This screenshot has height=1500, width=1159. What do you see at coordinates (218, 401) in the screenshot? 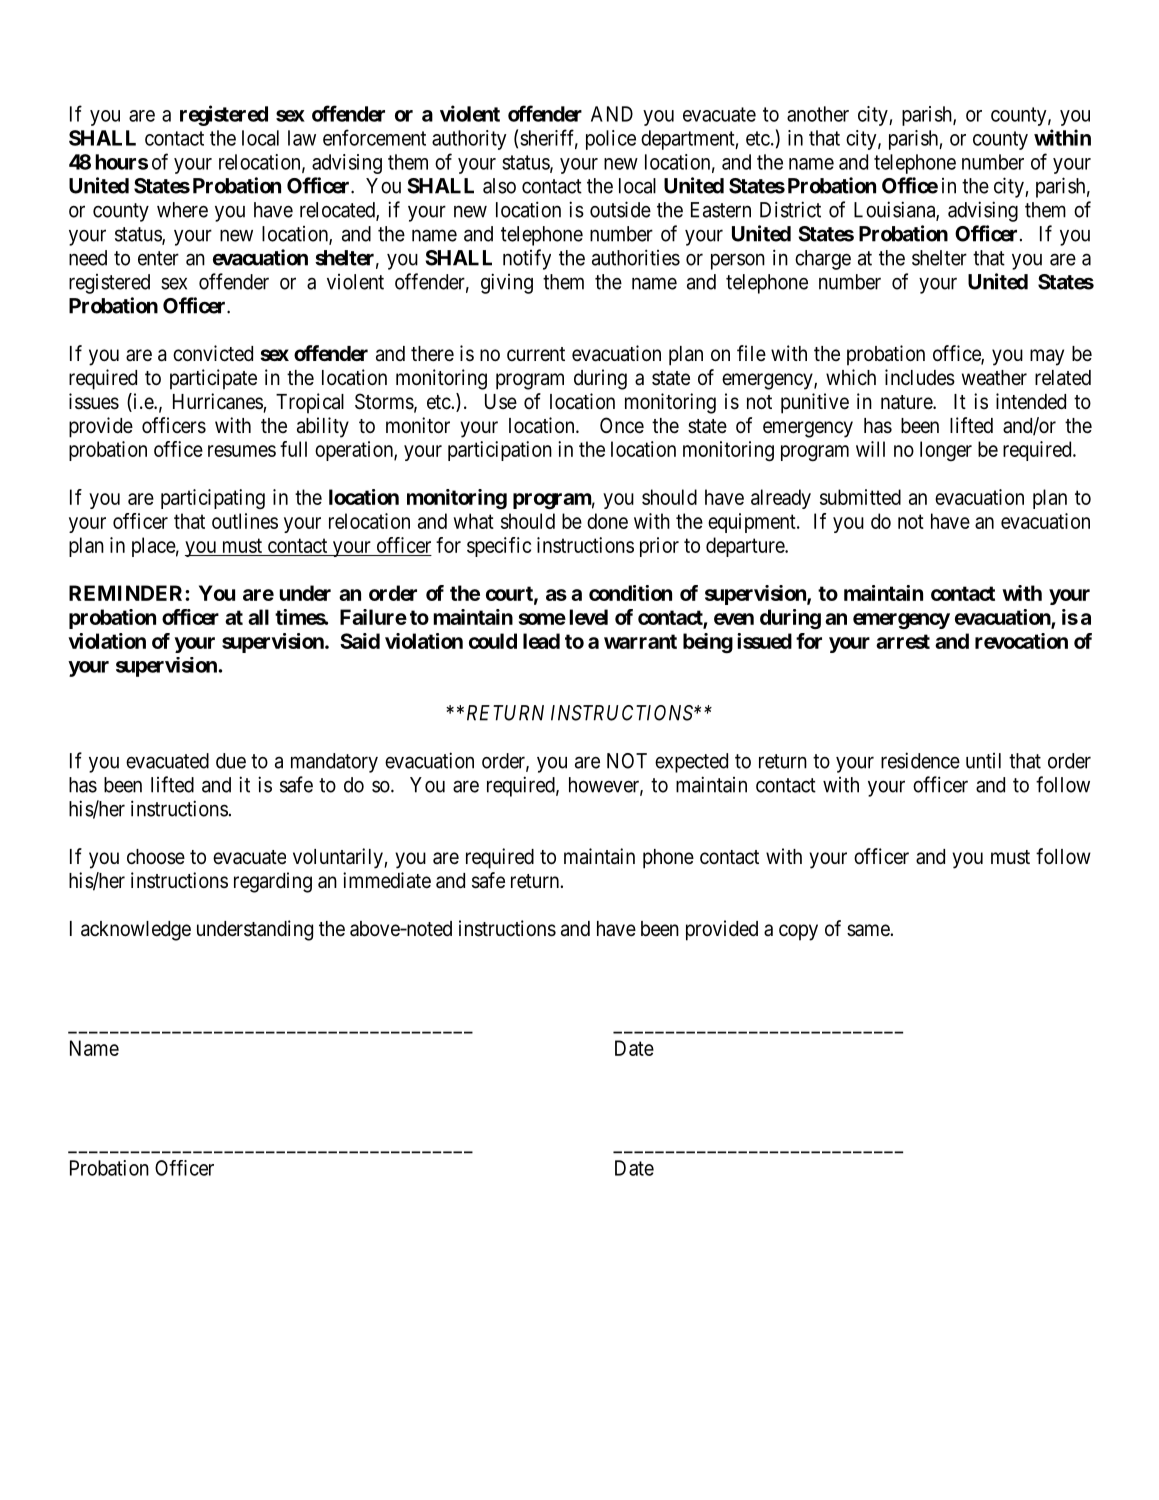
I see `Hurricanes` at bounding box center [218, 401].
